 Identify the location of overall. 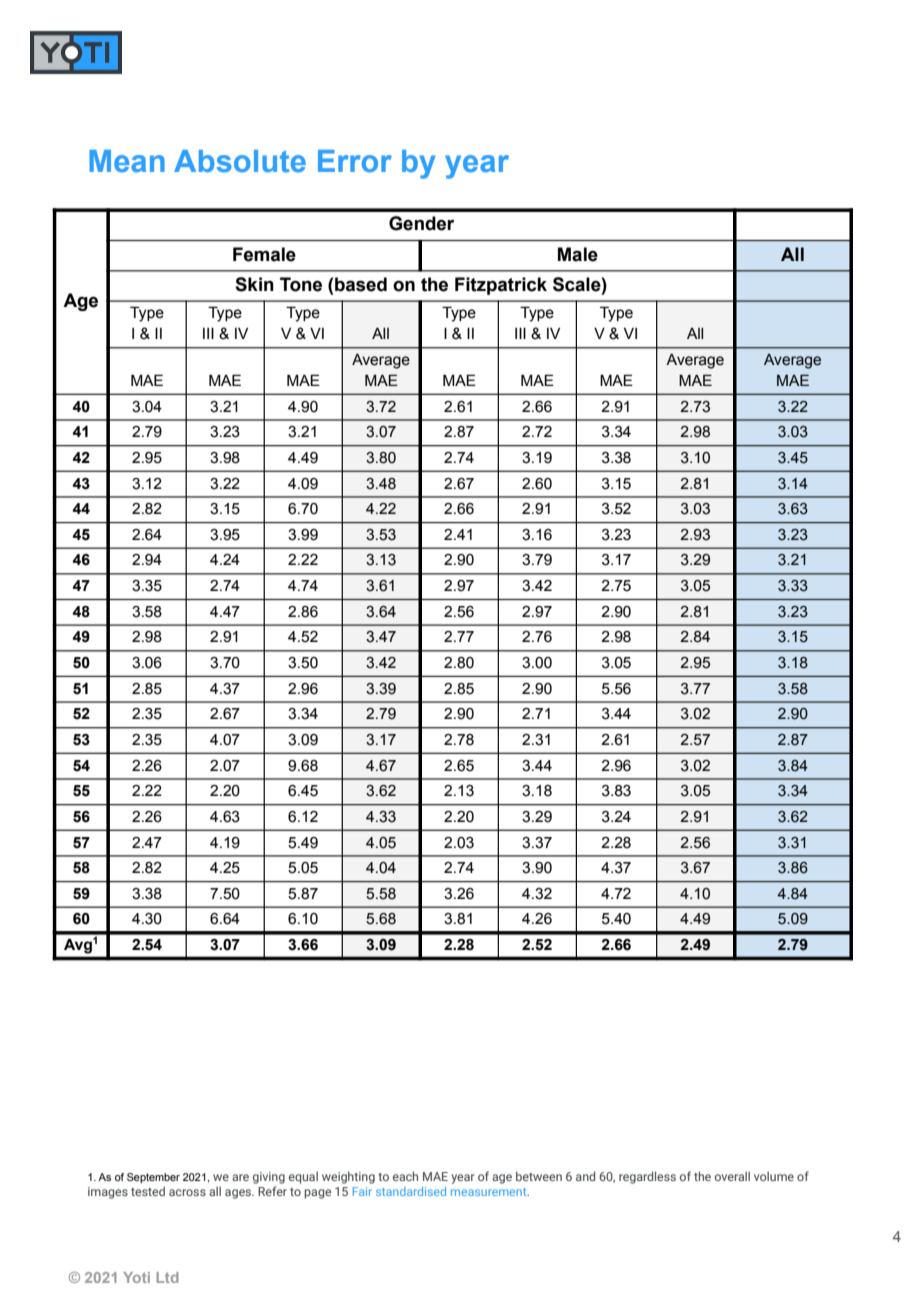
(732, 1176).
